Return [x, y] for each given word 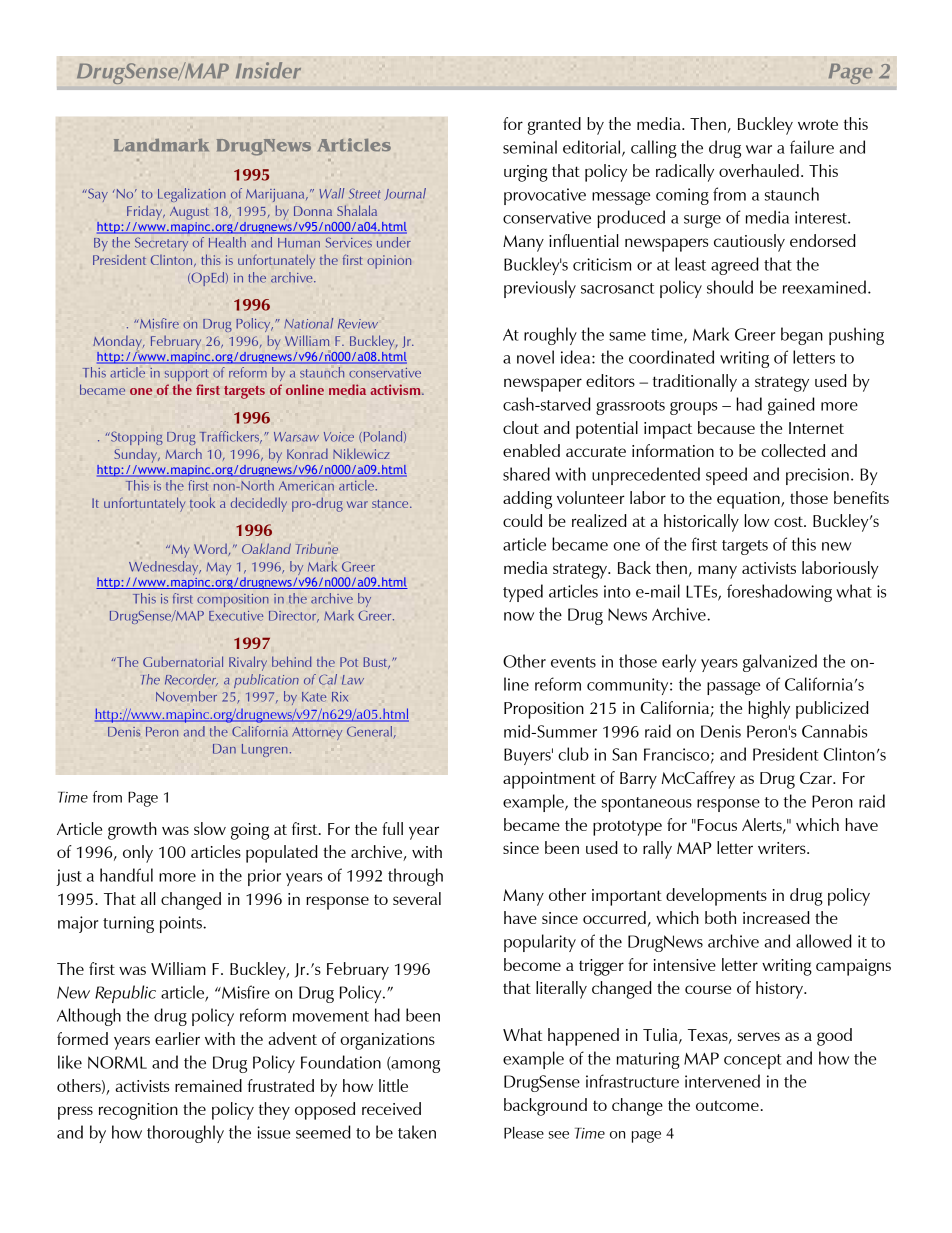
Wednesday [165, 568]
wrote [818, 124]
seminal [530, 147]
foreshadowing [779, 593]
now [519, 616]
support [186, 375]
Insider [268, 70]
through [415, 877]
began [802, 336]
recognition [138, 1111]
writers [783, 848]
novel [535, 357]
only [138, 854]
